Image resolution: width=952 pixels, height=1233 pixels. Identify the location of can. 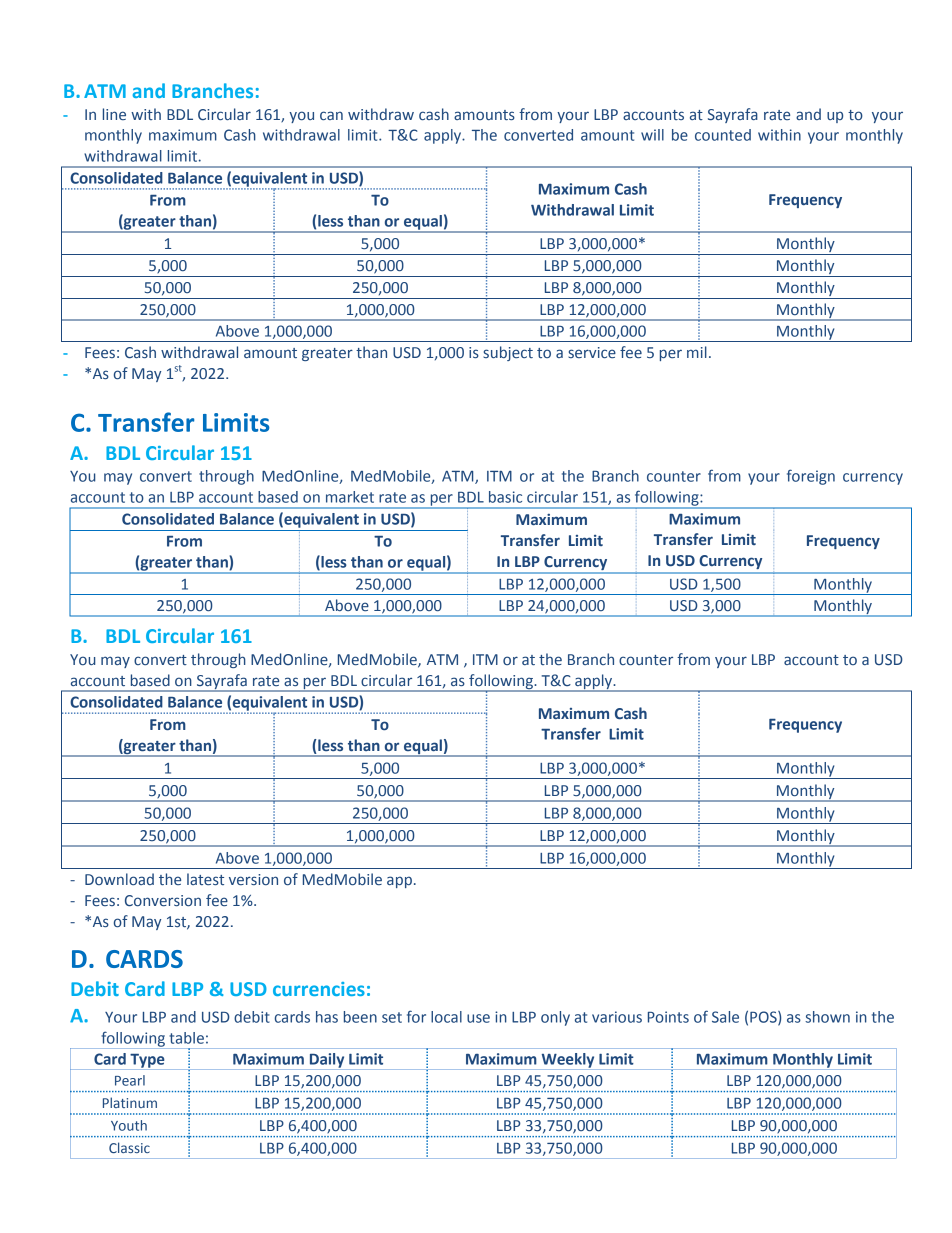
(331, 115).
